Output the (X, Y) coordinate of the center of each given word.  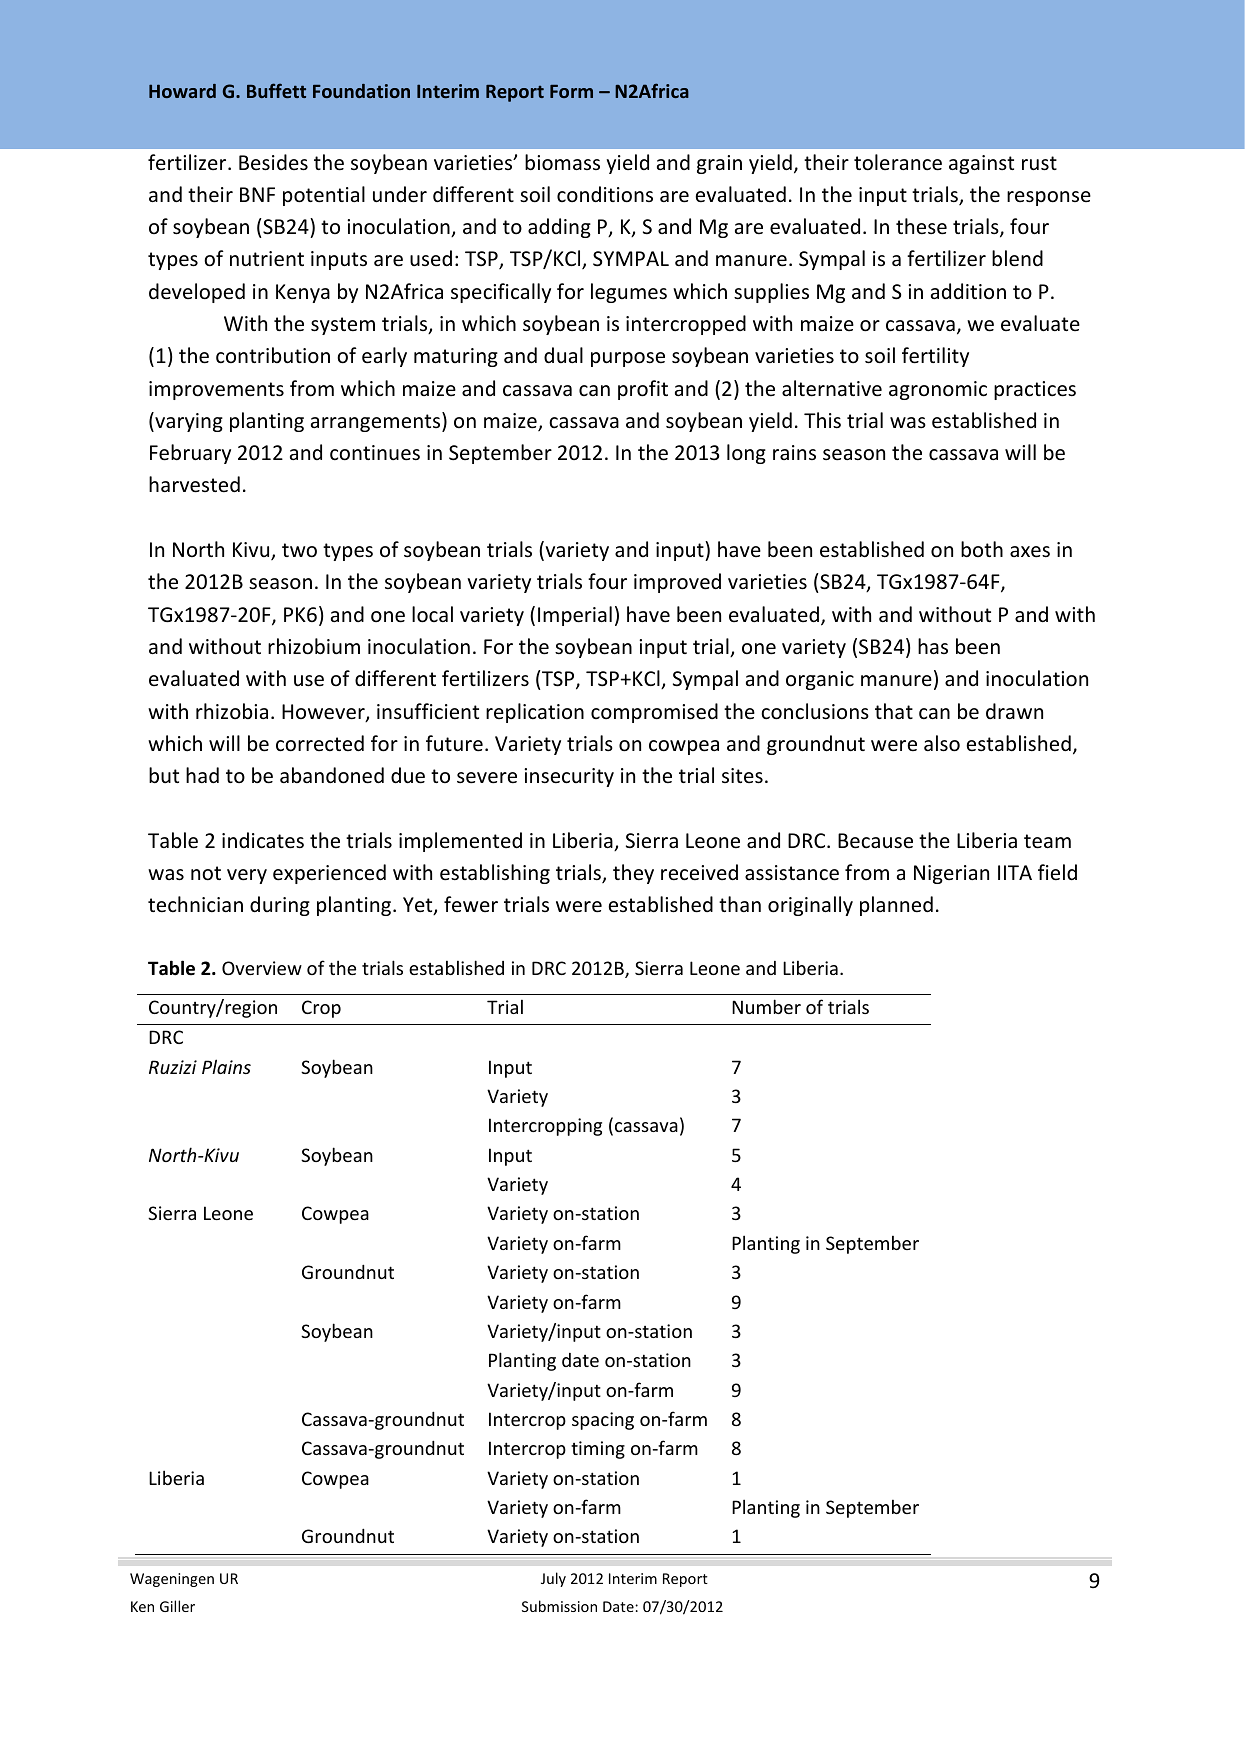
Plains (226, 1066)
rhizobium (314, 646)
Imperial (575, 616)
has (933, 646)
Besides (273, 162)
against (981, 164)
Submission (559, 1606)
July (553, 1579)
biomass (562, 162)
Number (766, 1006)
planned (896, 906)
